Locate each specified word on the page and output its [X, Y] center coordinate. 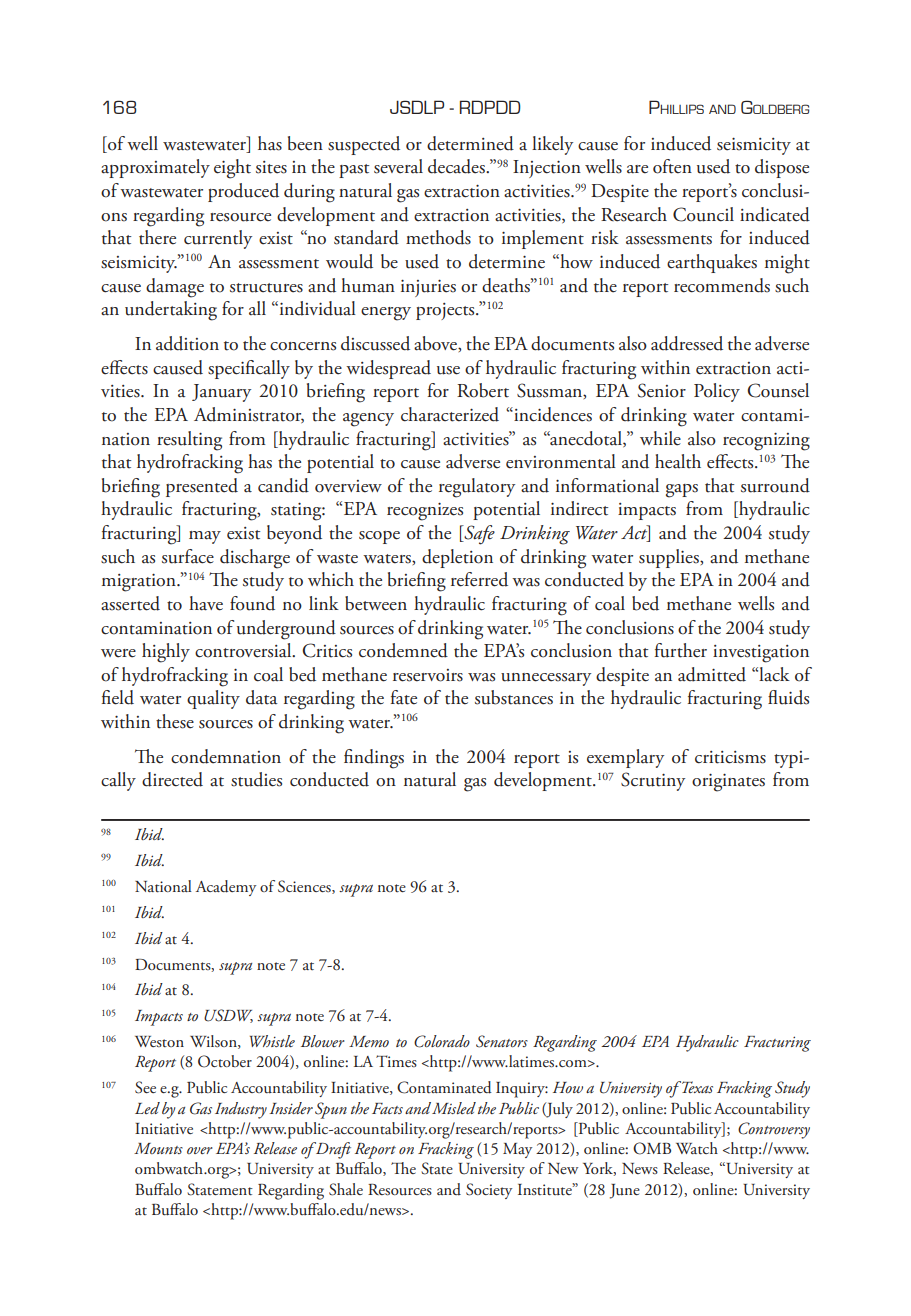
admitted [712, 674]
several [398, 166]
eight [232, 169]
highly [166, 653]
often [672, 166]
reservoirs [428, 675]
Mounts [158, 1148]
